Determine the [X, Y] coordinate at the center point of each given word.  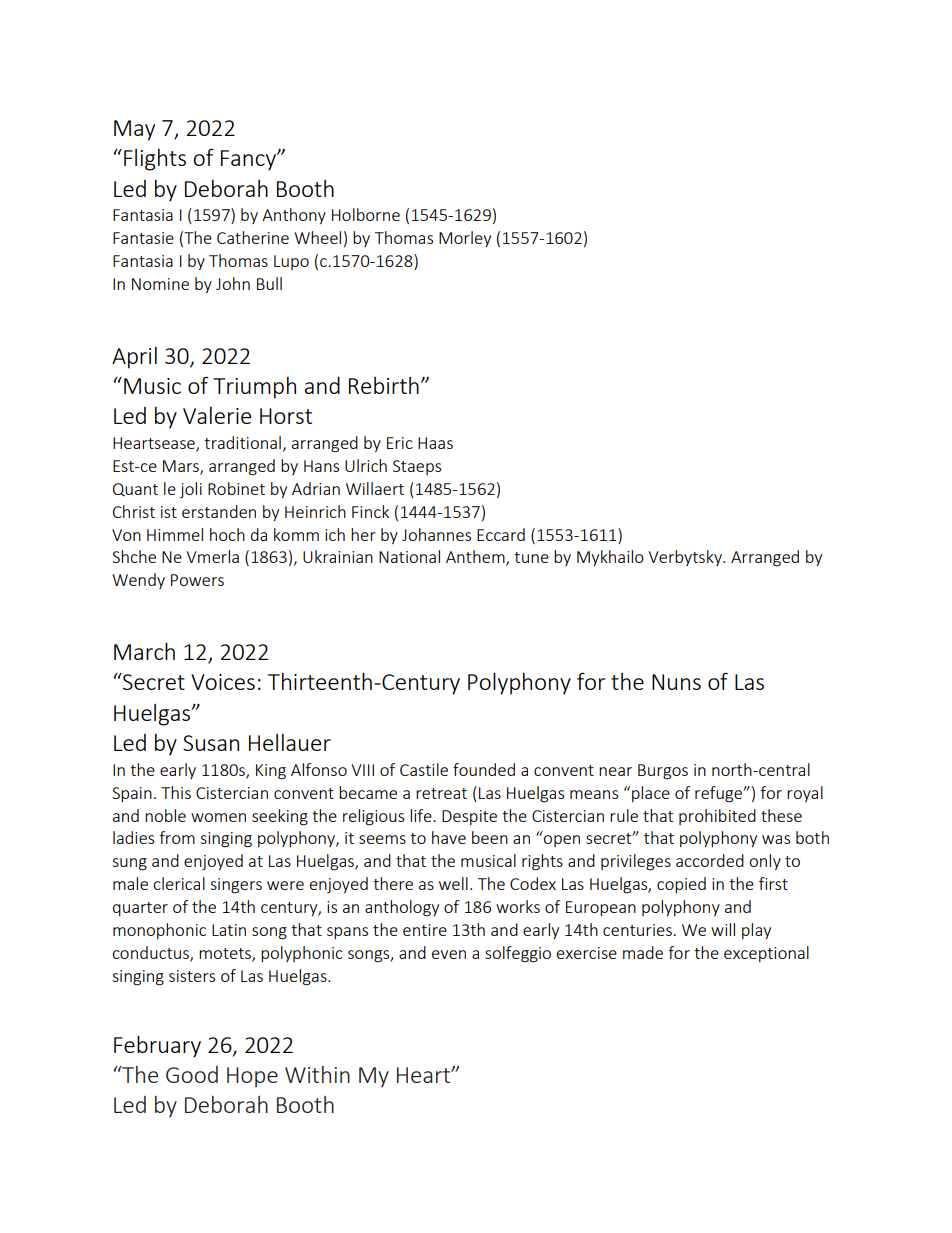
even [449, 954]
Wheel [317, 237]
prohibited [717, 817]
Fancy [249, 160]
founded [484, 769]
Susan [211, 743]
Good [192, 1074]
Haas [435, 443]
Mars [182, 467]
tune [531, 557]
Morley [465, 239]
